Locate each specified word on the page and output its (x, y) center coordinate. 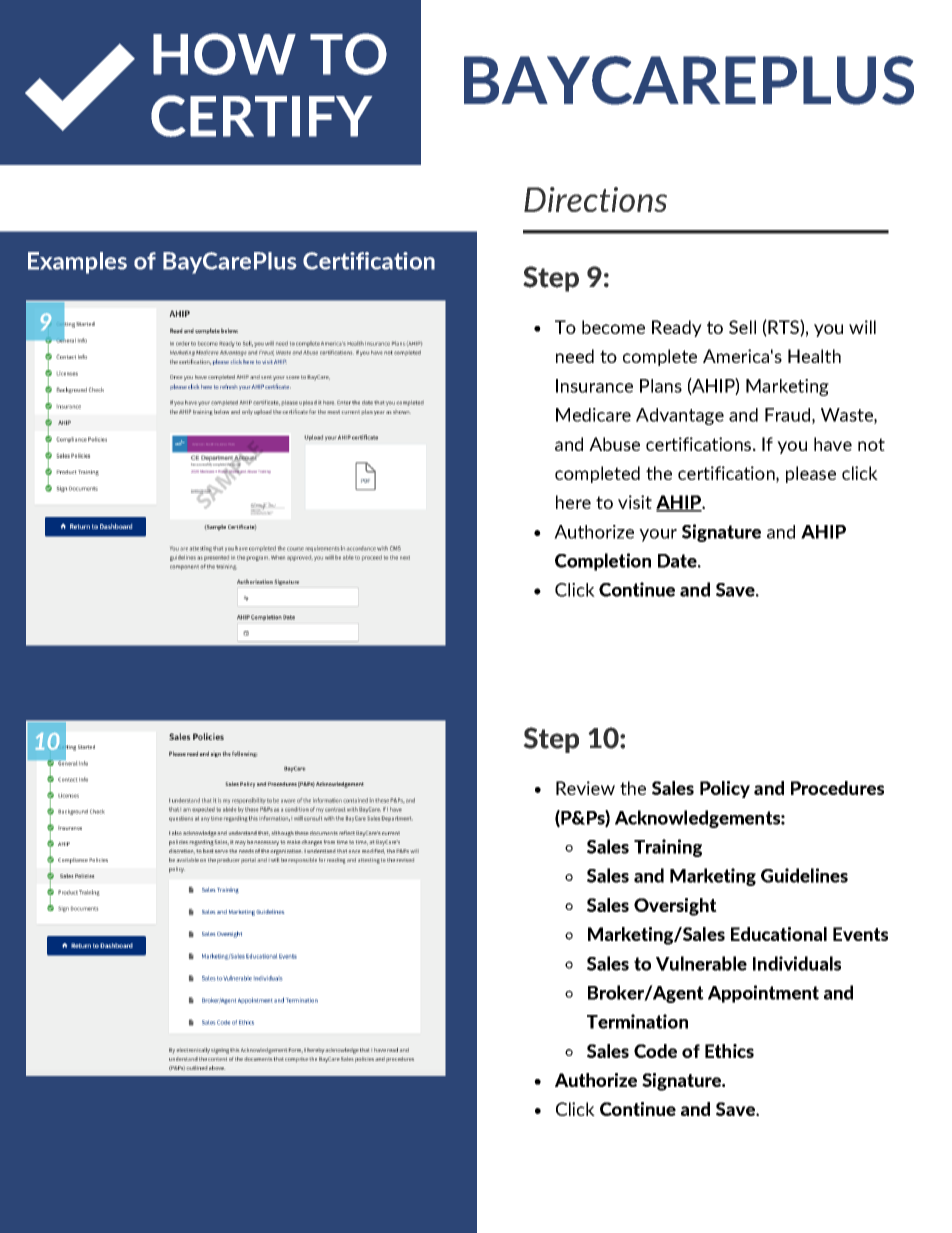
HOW (224, 54)
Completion (603, 562)
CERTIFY (261, 116)
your (658, 535)
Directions (595, 199)
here (573, 502)
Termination (637, 1021)
